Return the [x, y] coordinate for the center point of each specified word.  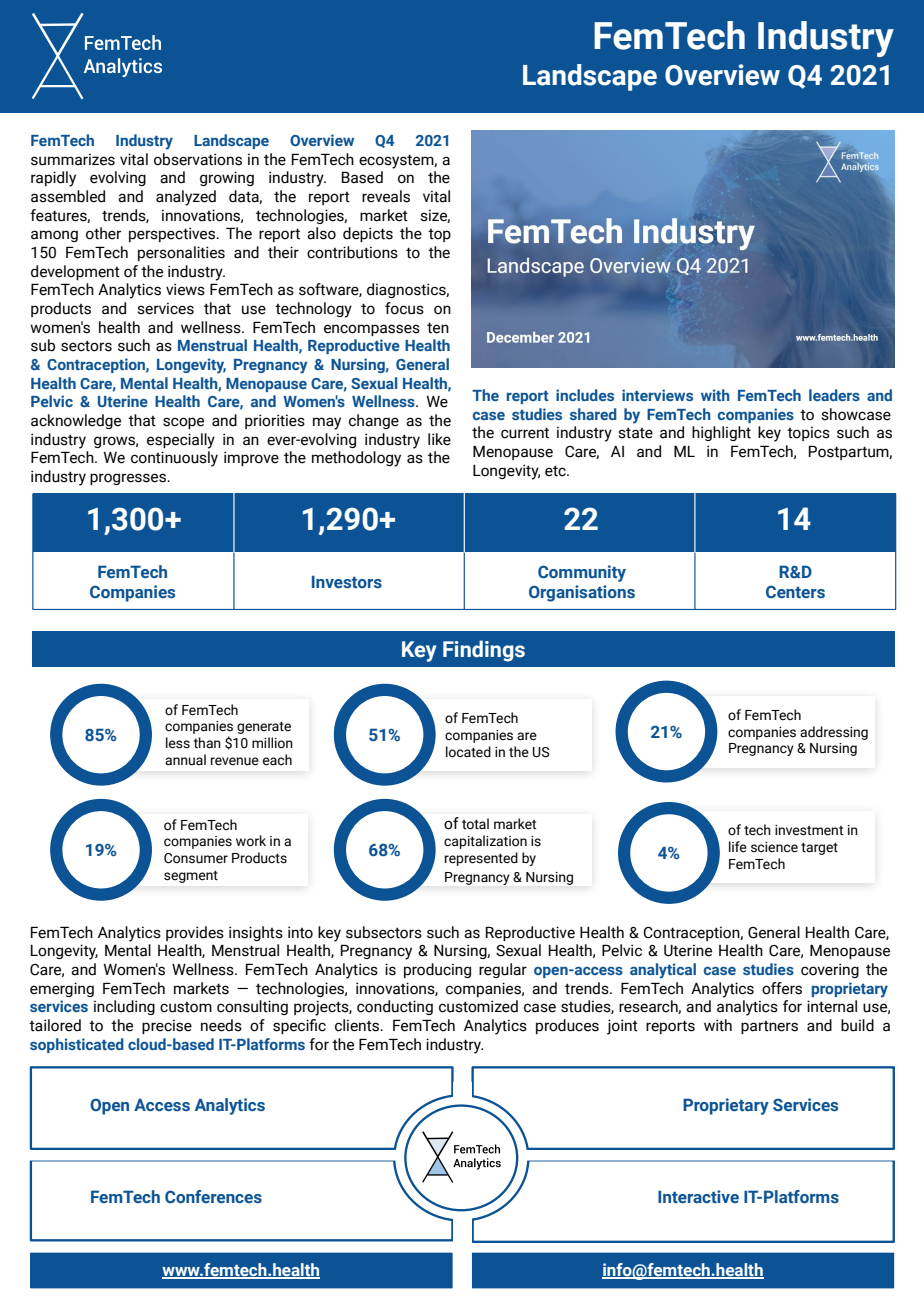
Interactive [698, 1196]
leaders [834, 395]
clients [358, 1025]
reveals [386, 196]
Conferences [213, 1196]
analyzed [186, 198]
